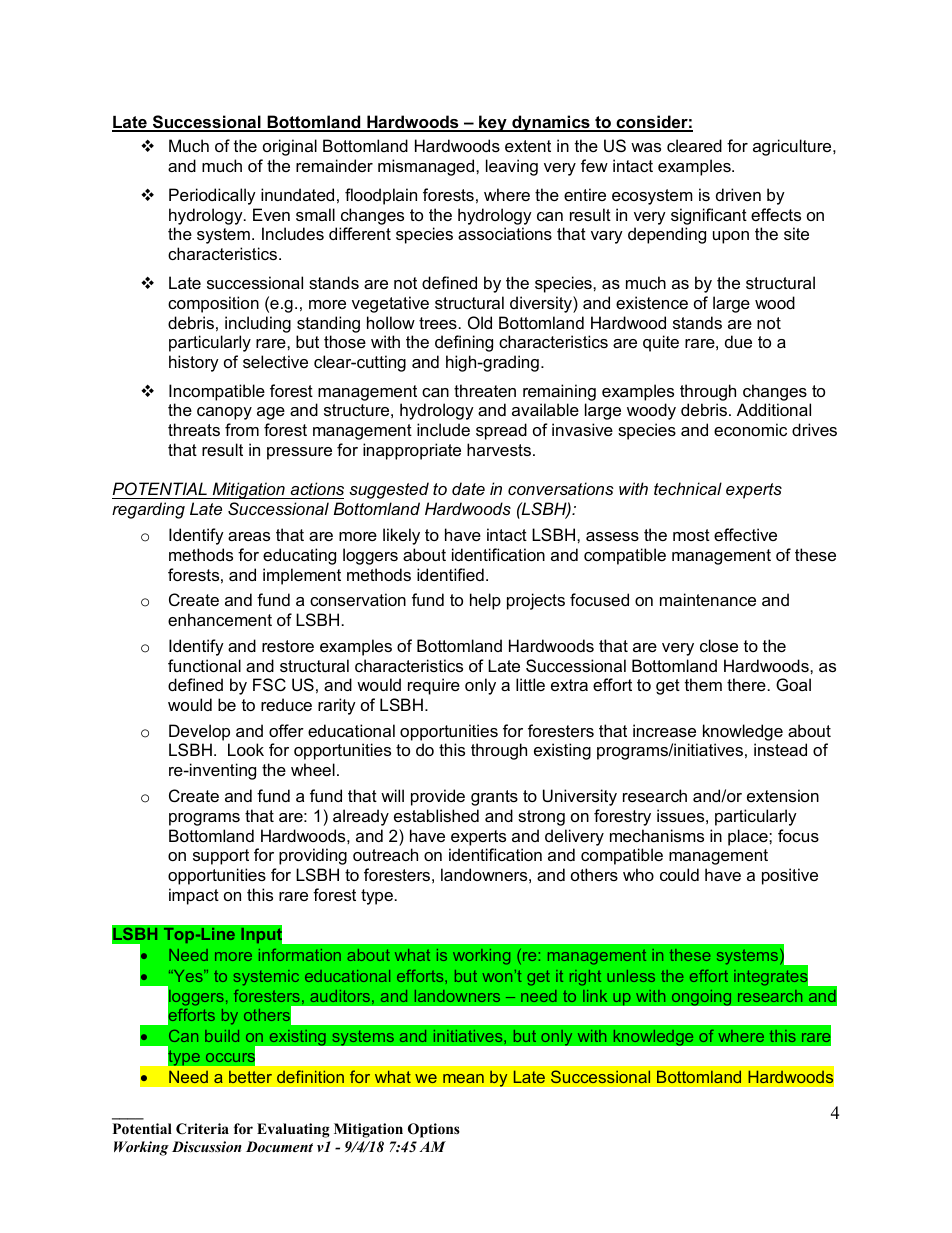 This screenshot has height=1233, width=952. What do you see at coordinates (738, 194) in the screenshot?
I see `driven` at bounding box center [738, 194].
